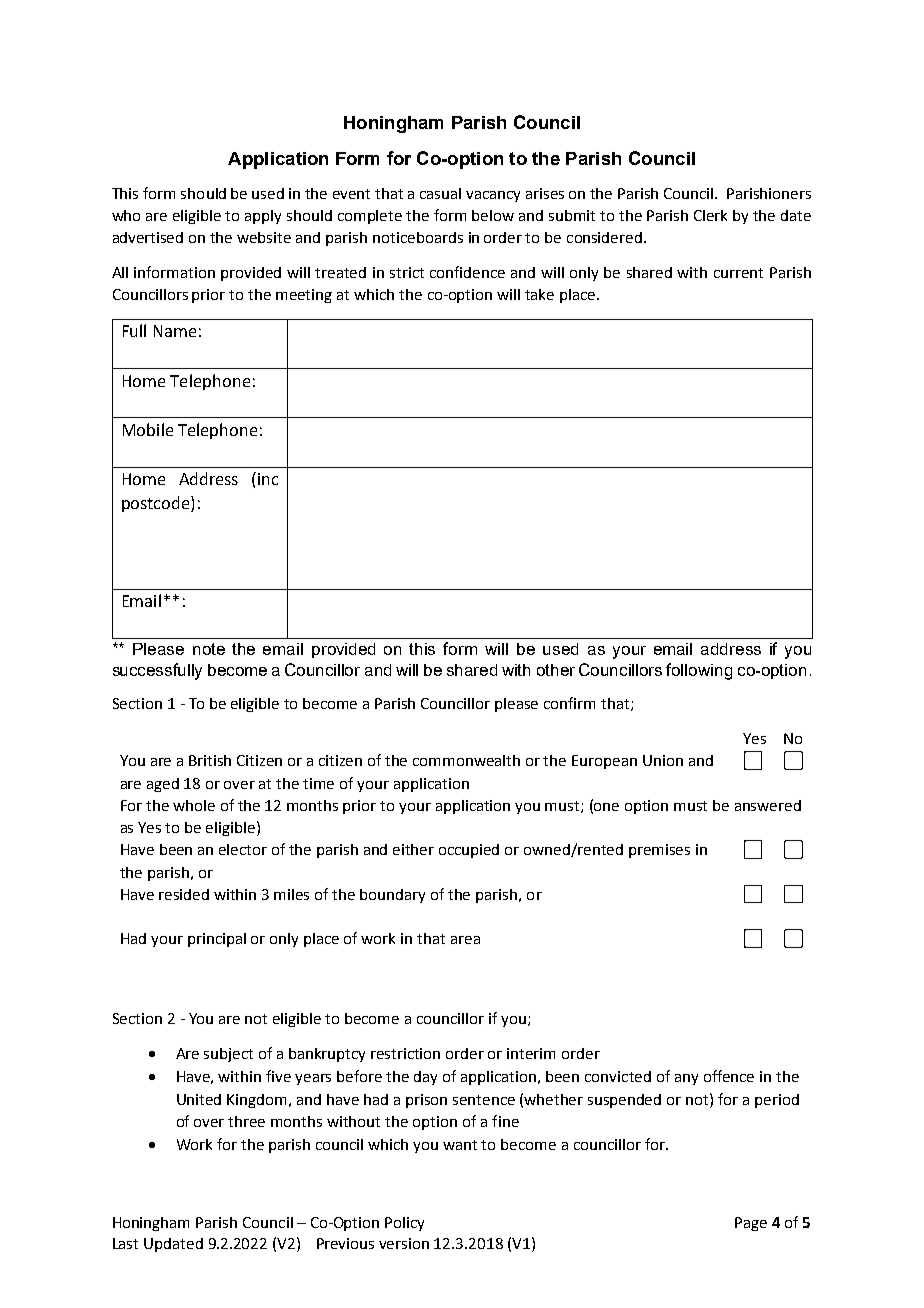 The width and height of the screenshot is (924, 1308). I want to click on following, so click(699, 671).
